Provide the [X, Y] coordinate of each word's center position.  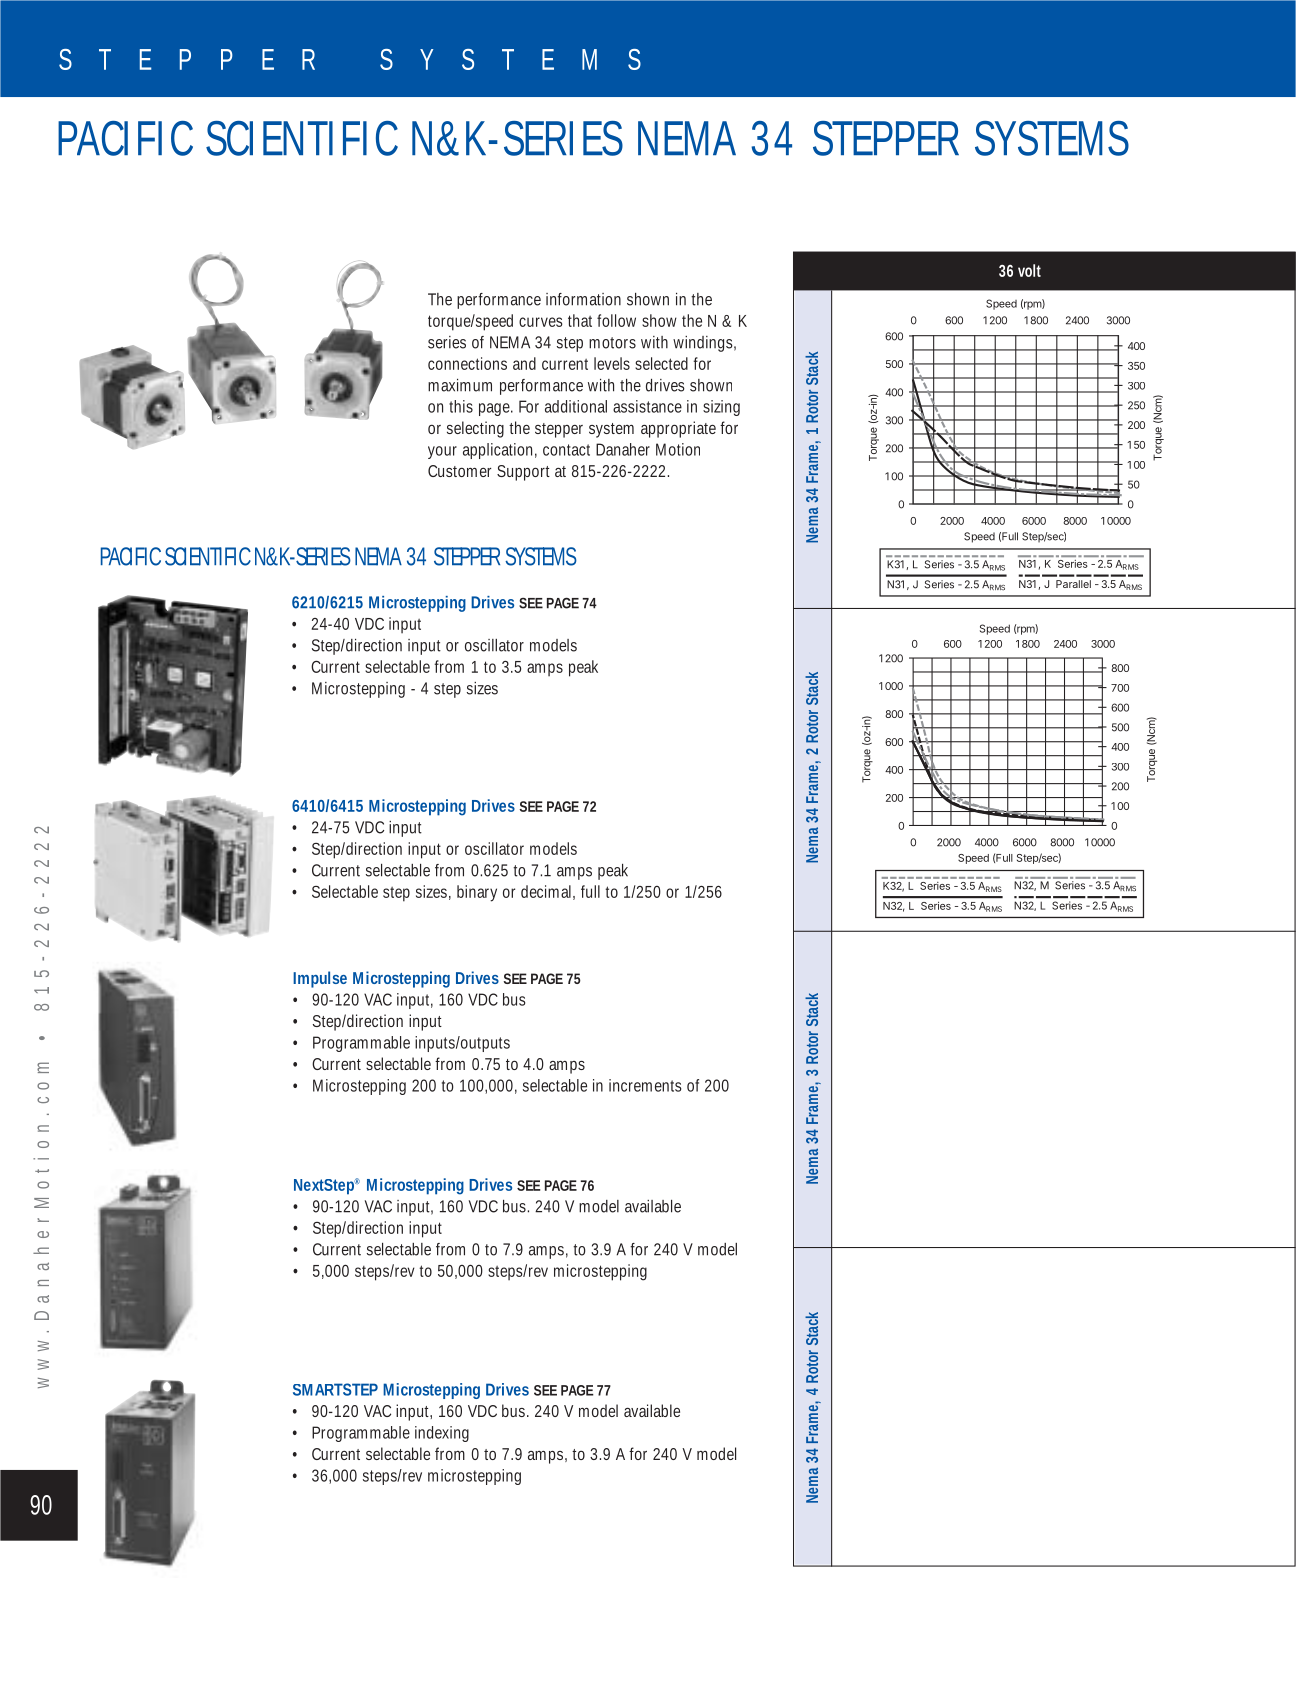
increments [645, 1085]
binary [477, 893]
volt [1029, 270]
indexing [442, 1434]
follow [616, 320]
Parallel [1073, 584]
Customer [459, 471]
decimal [546, 891]
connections [467, 363]
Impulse [320, 979]
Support [523, 473]
